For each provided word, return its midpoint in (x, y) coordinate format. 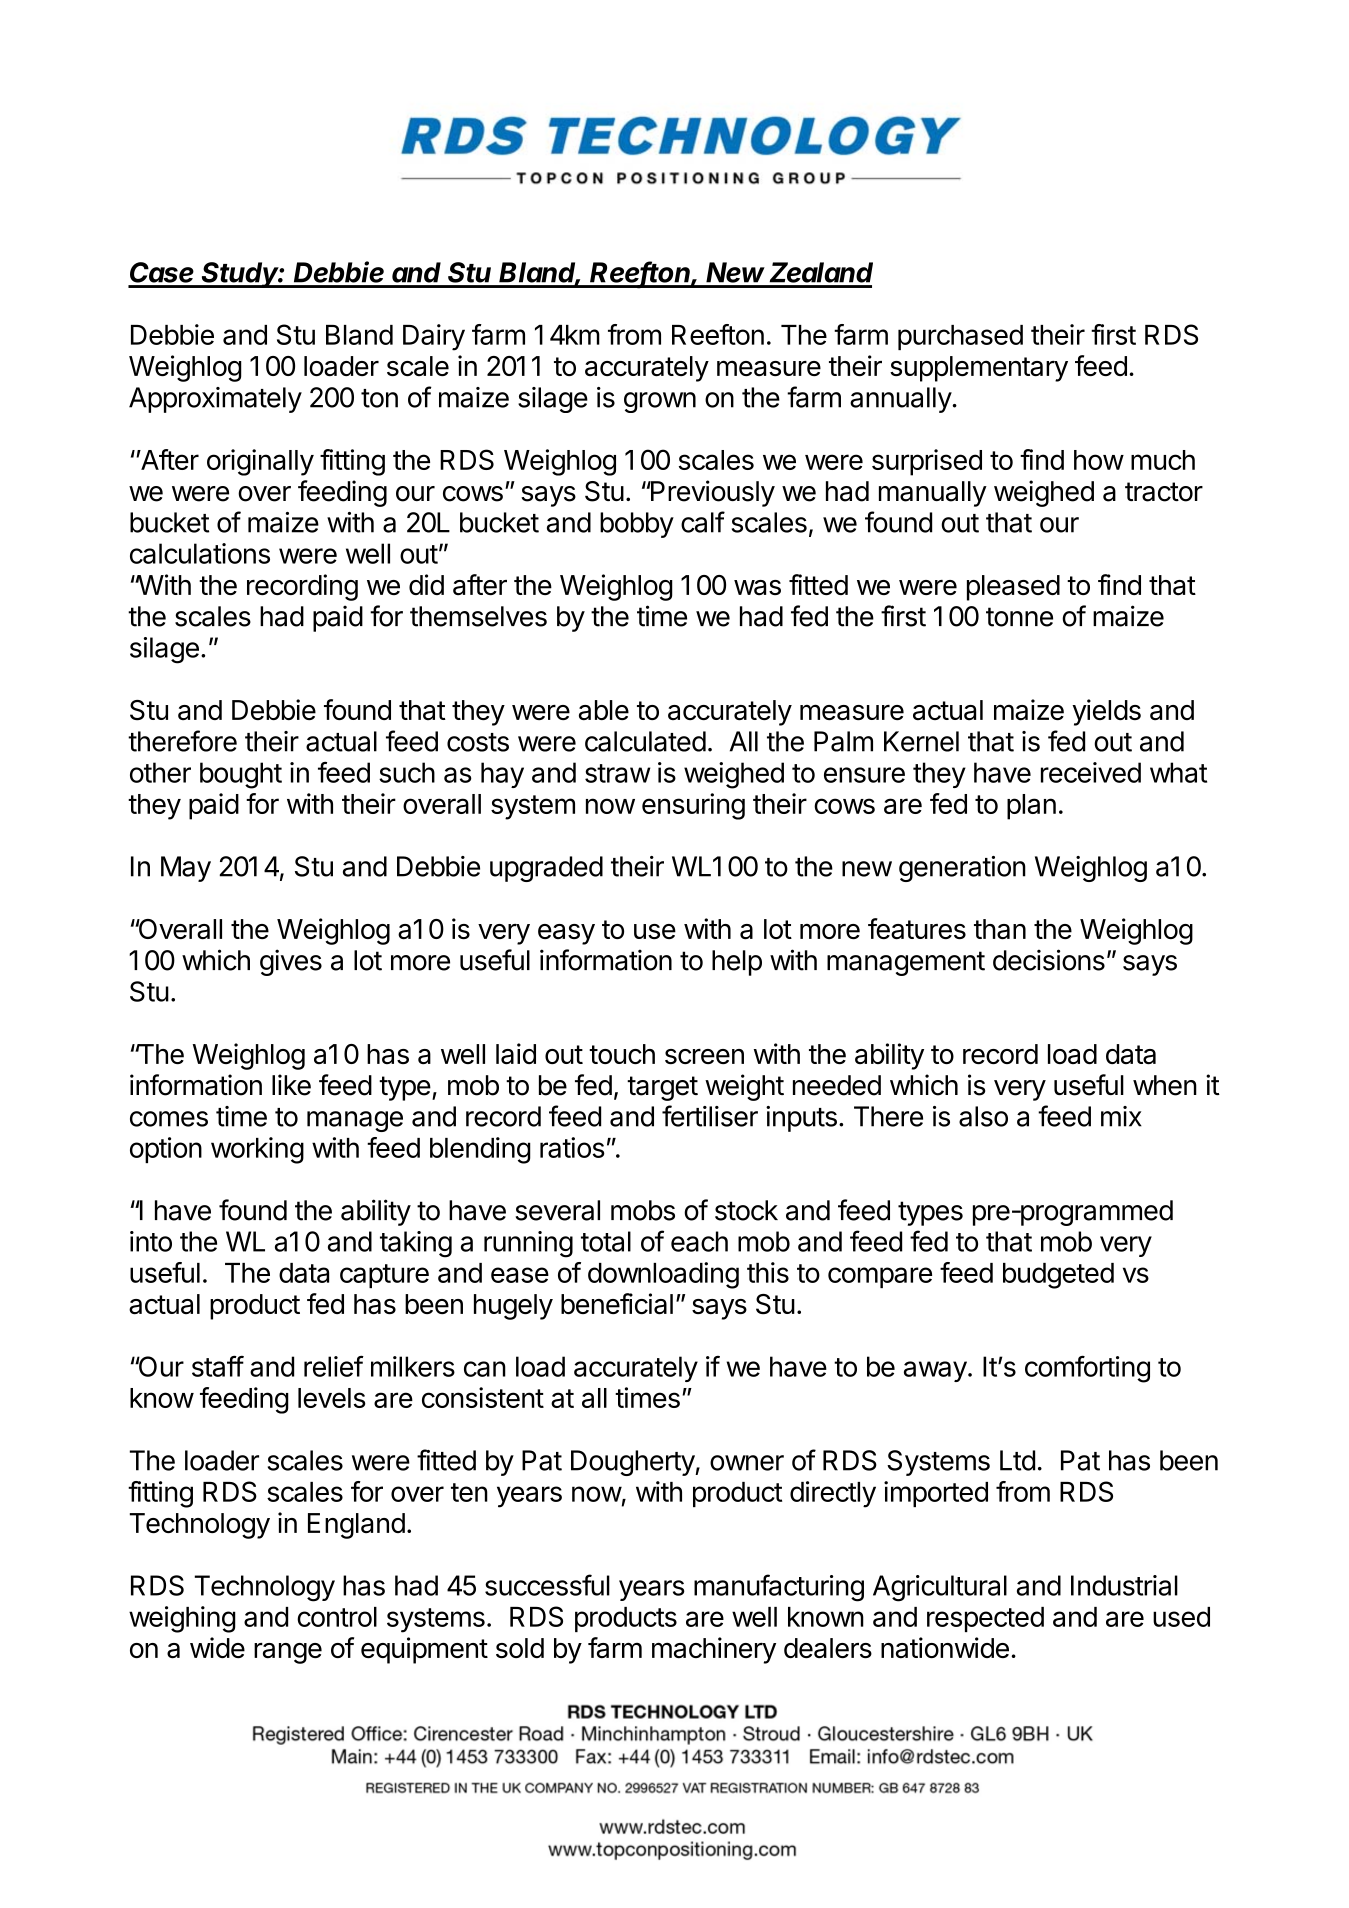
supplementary (979, 369)
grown (660, 402)
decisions (1049, 960)
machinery (714, 1650)
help (737, 963)
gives (291, 962)
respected (985, 1619)
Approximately (215, 400)
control (337, 1617)
